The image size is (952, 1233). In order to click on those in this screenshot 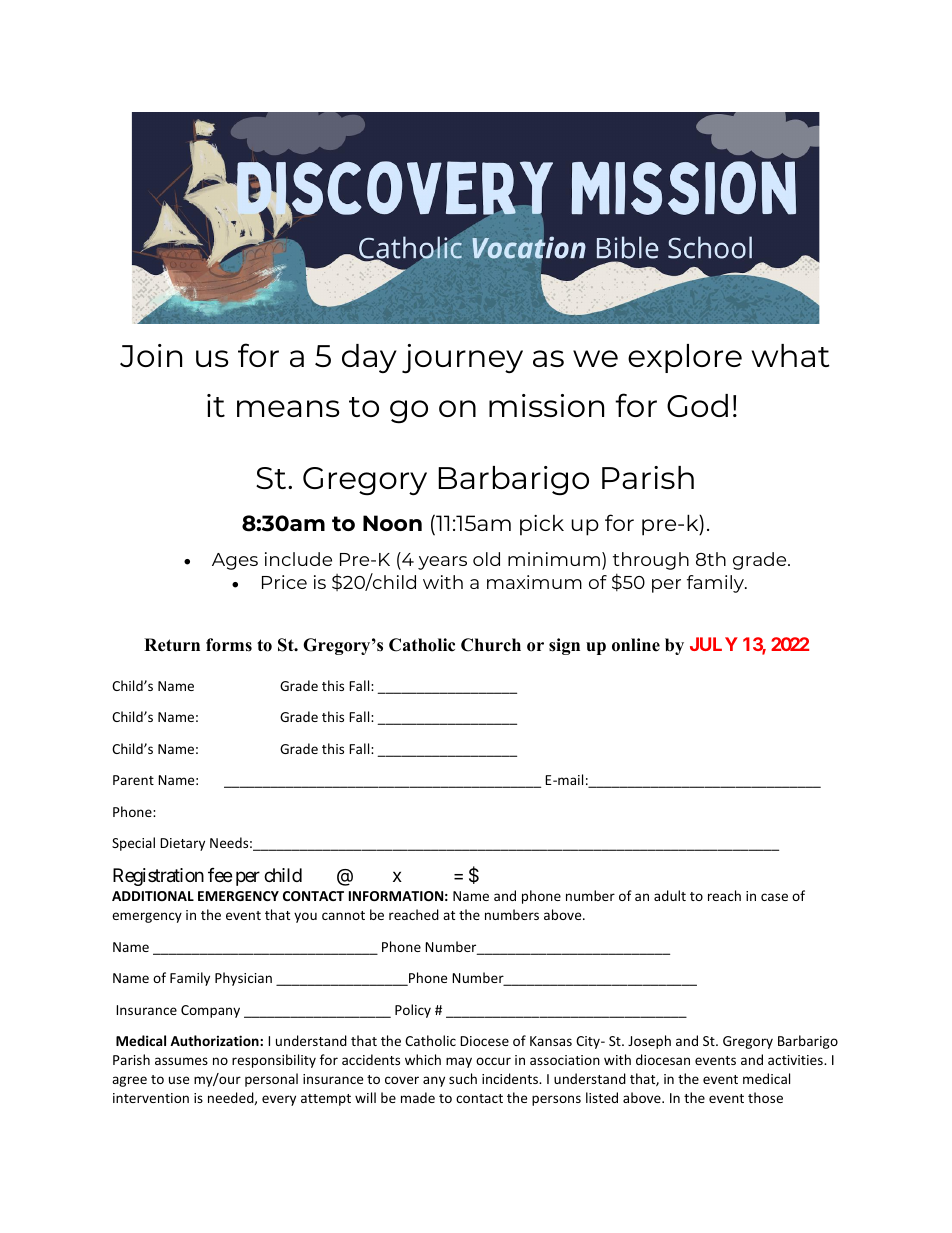, I will do `click(765, 1097)`.
